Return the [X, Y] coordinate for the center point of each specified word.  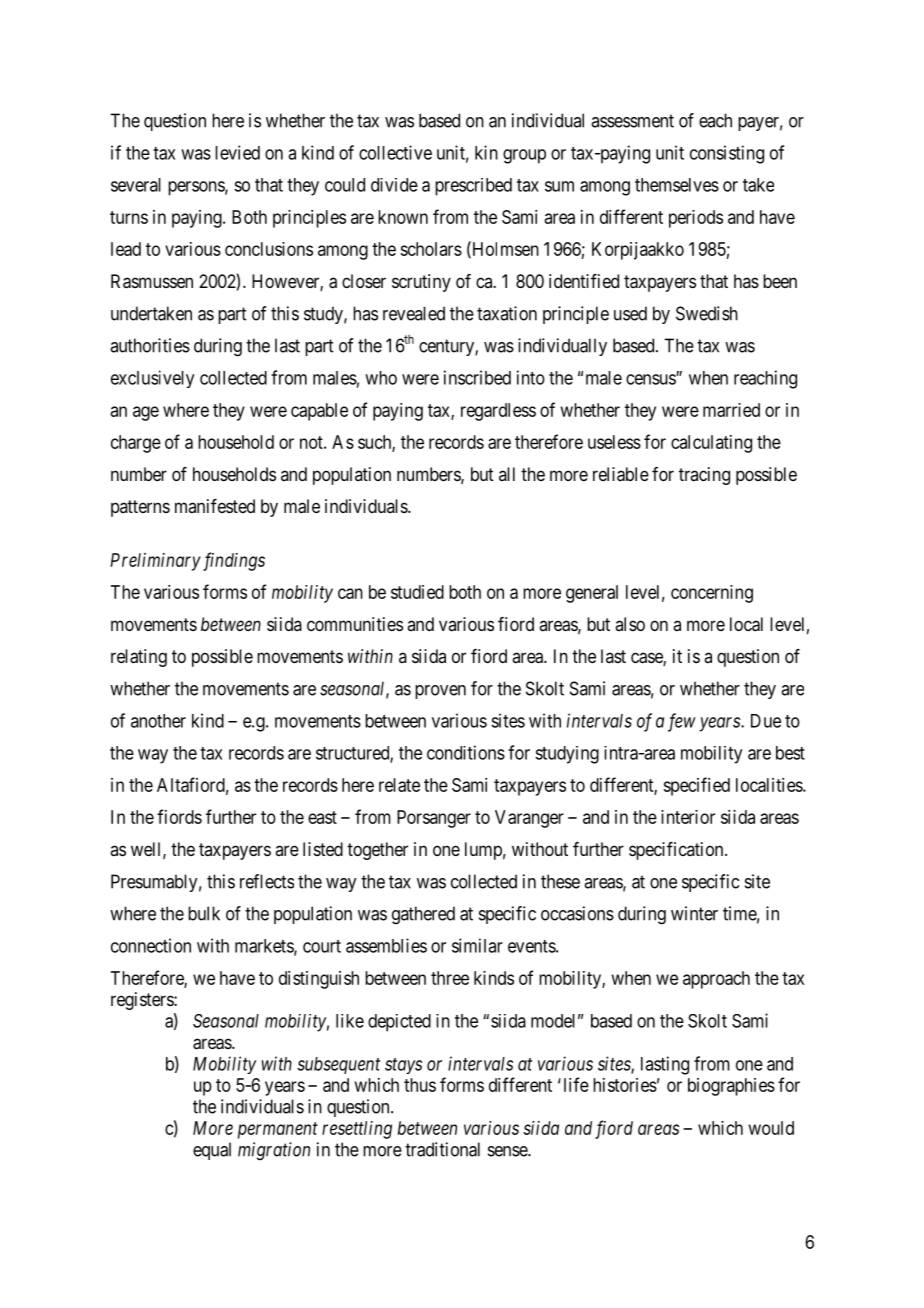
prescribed [473, 187]
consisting [727, 154]
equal [212, 1151]
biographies [731, 1087]
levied [237, 152]
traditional [442, 1149]
